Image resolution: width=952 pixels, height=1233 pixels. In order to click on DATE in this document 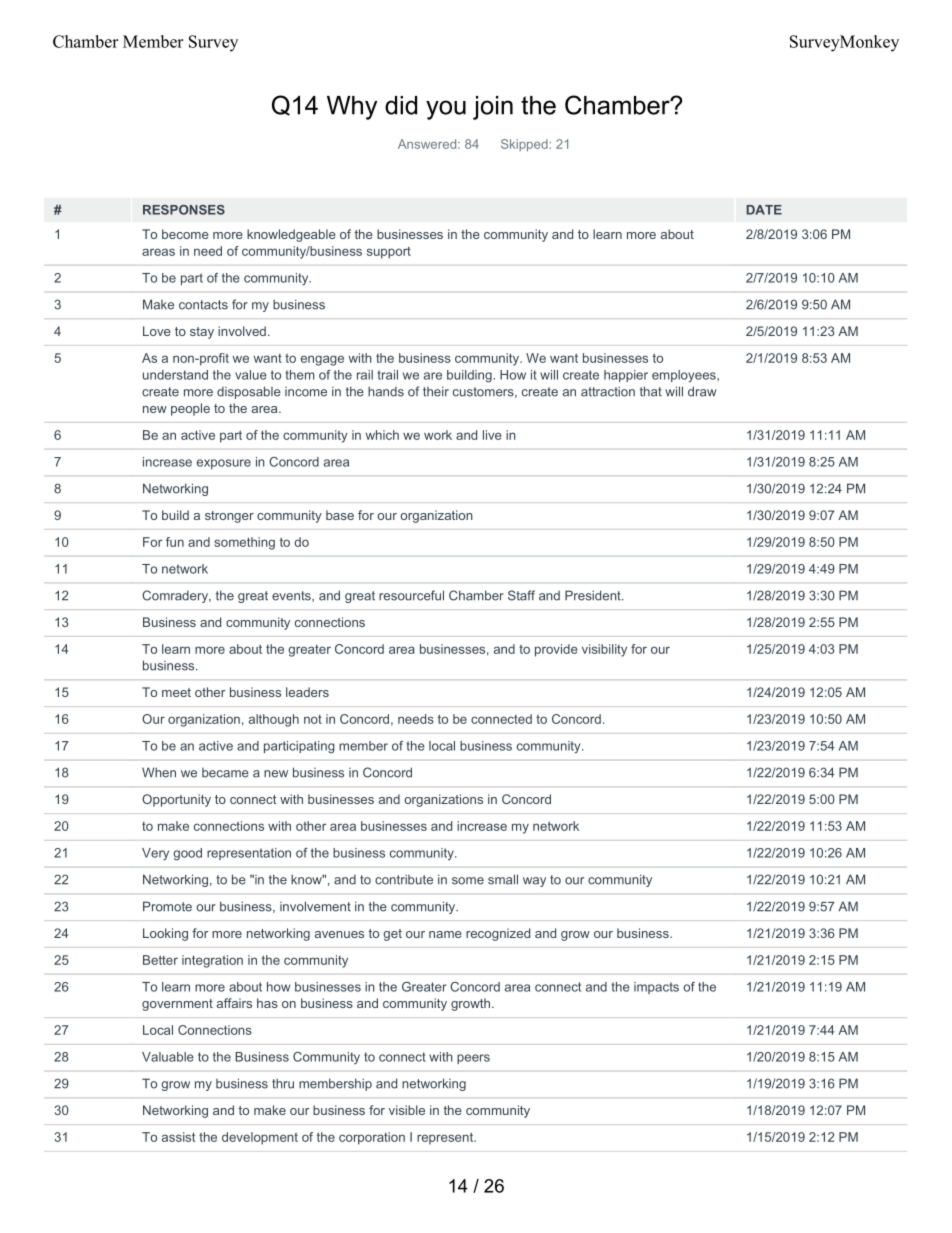, I will do `click(764, 210)`.
